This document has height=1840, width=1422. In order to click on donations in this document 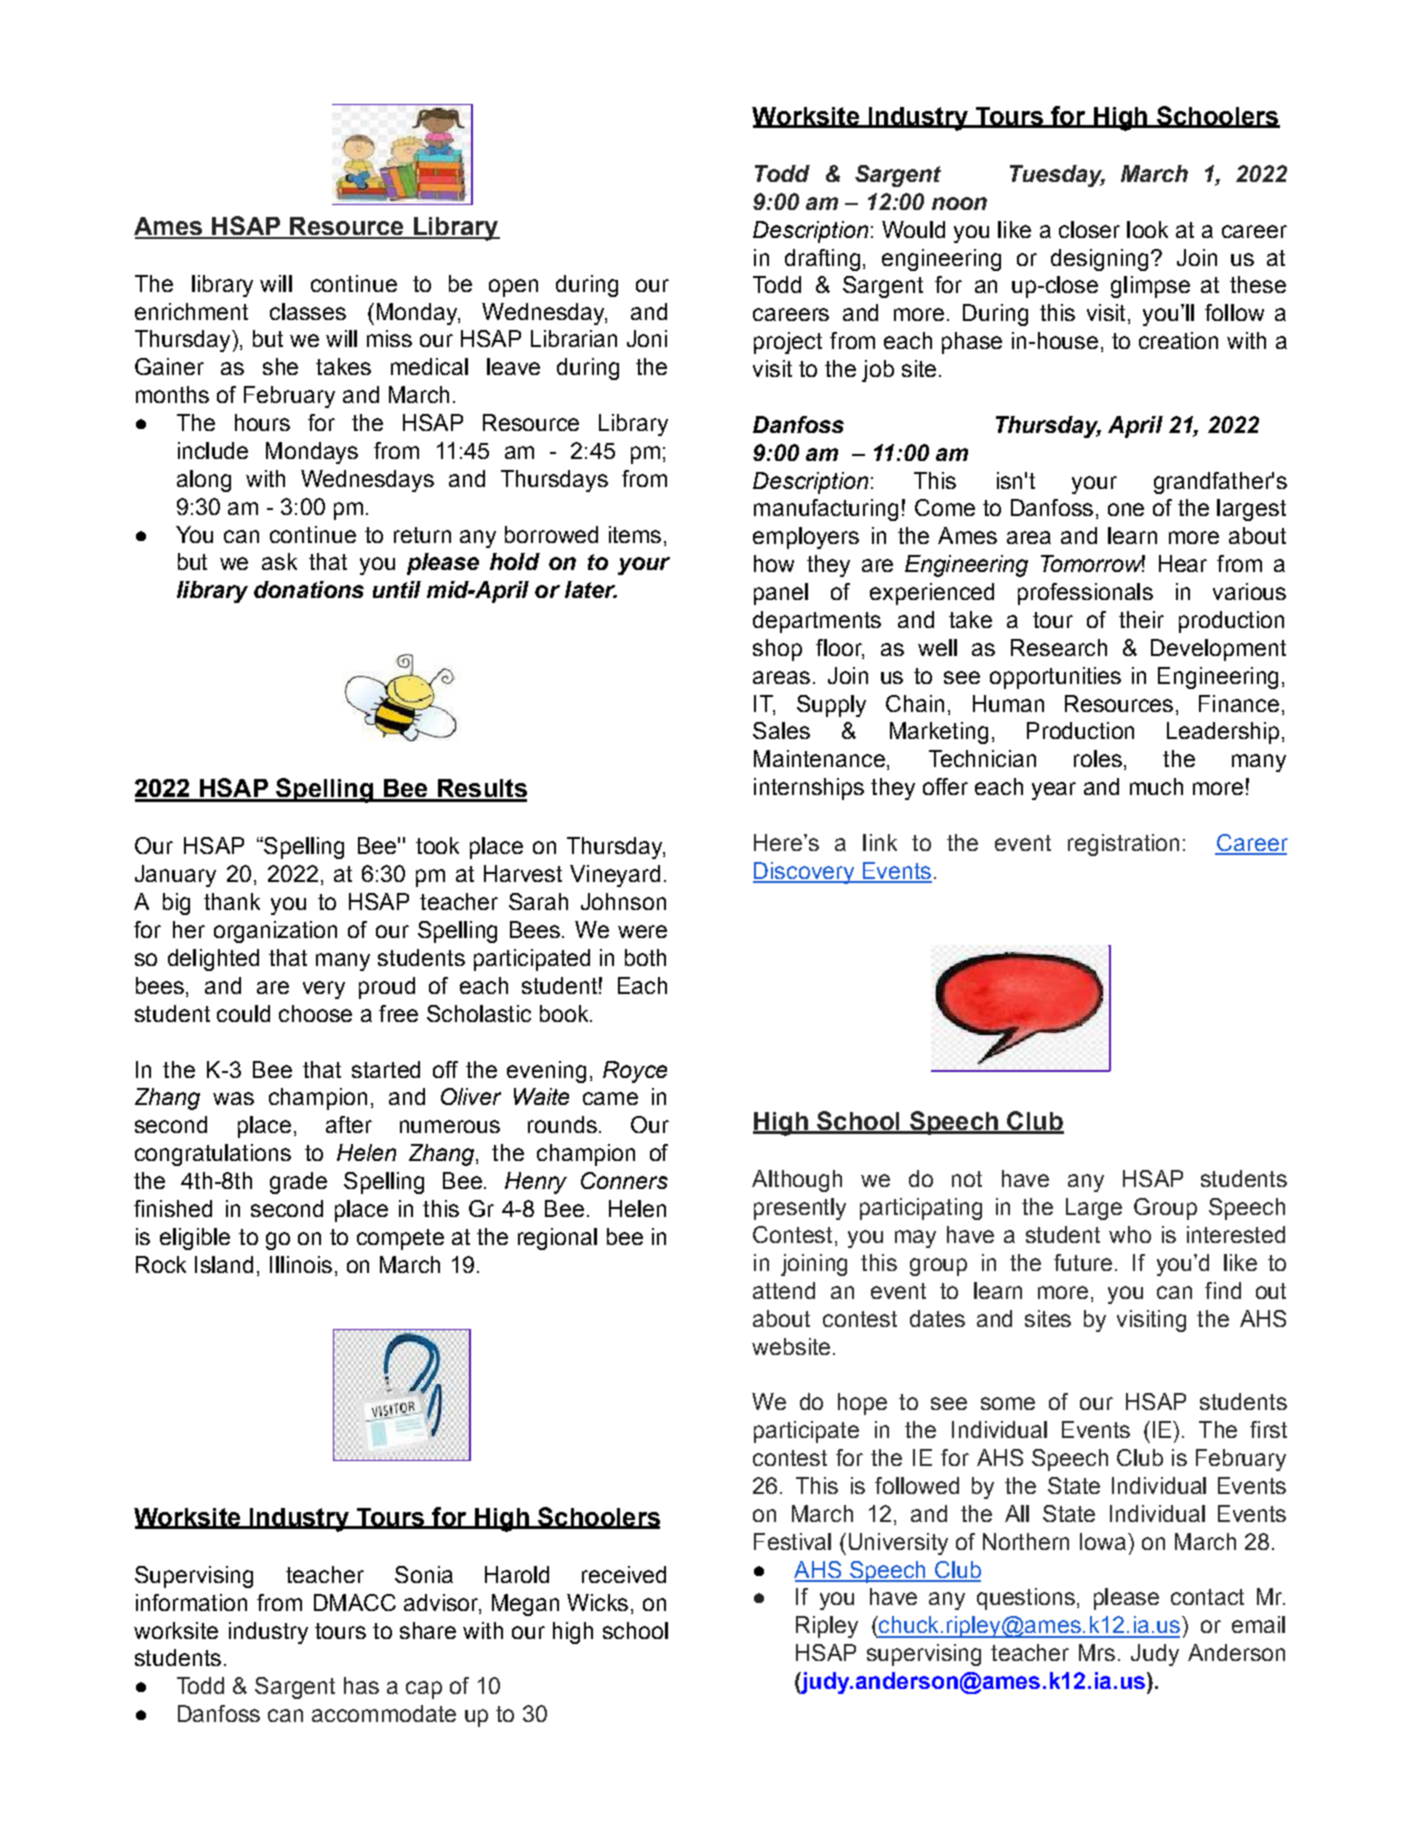, I will do `click(309, 589)`.
